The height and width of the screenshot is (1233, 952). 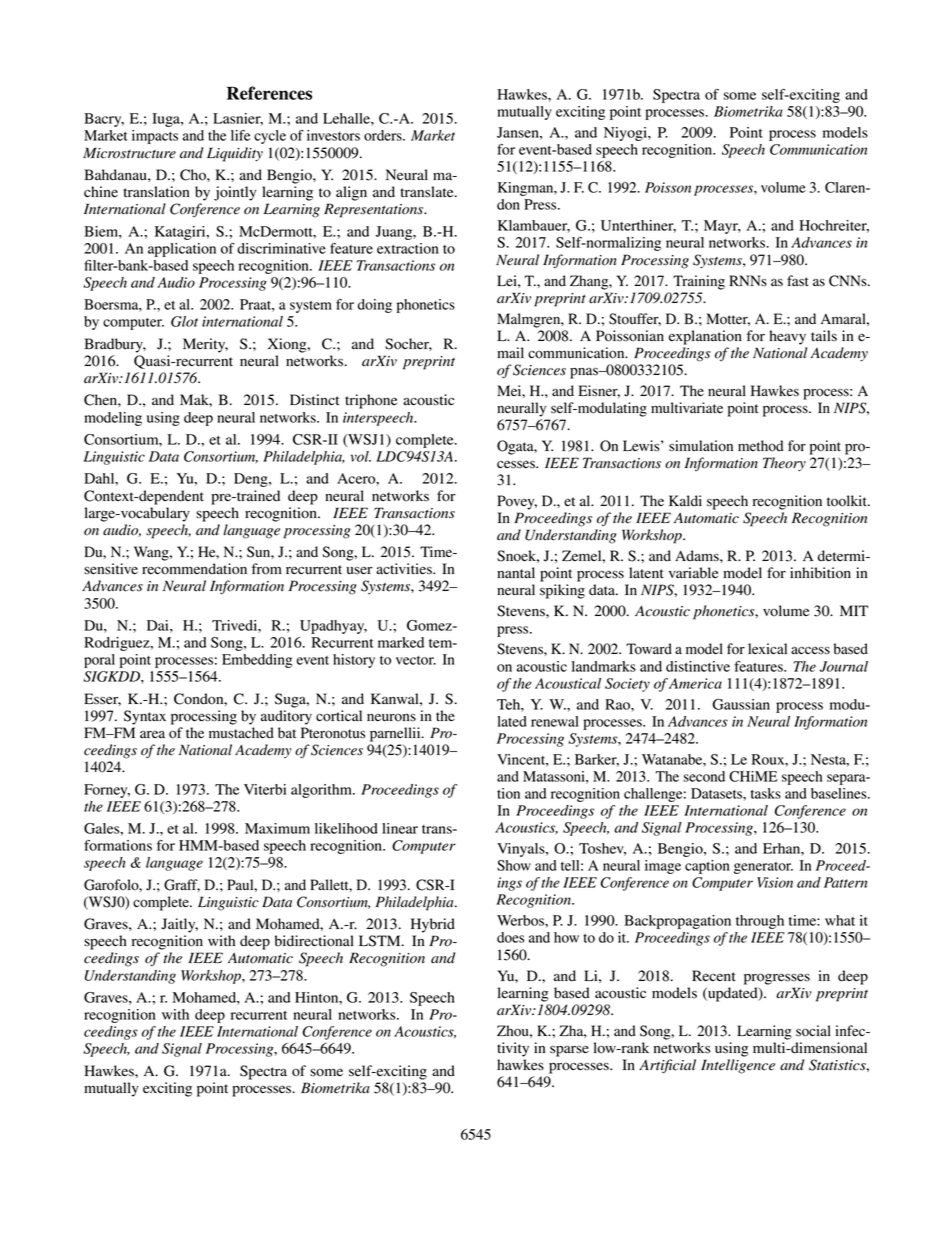 I want to click on impacts, so click(x=155, y=137).
